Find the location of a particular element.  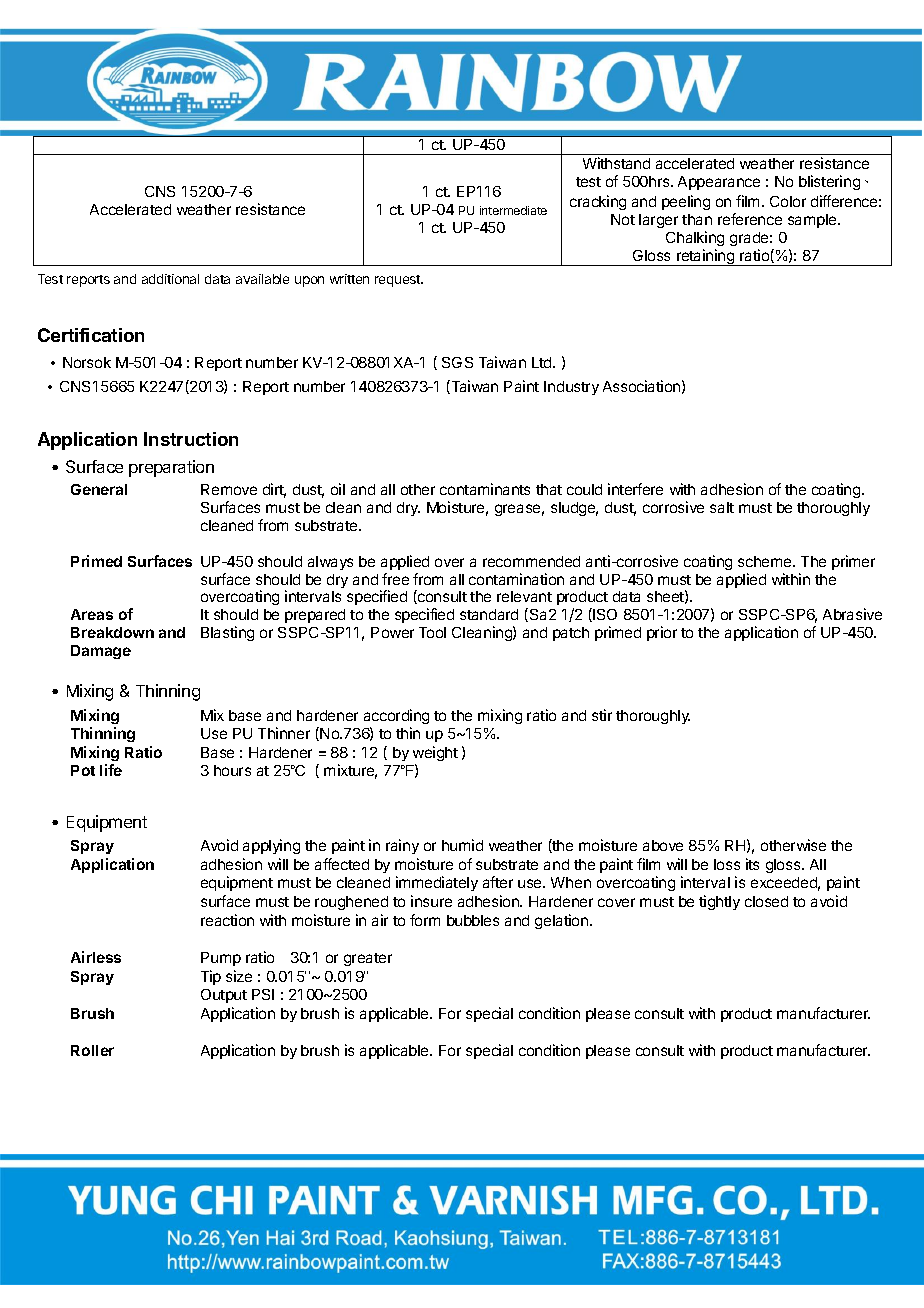

weight is located at coordinates (435, 753).
